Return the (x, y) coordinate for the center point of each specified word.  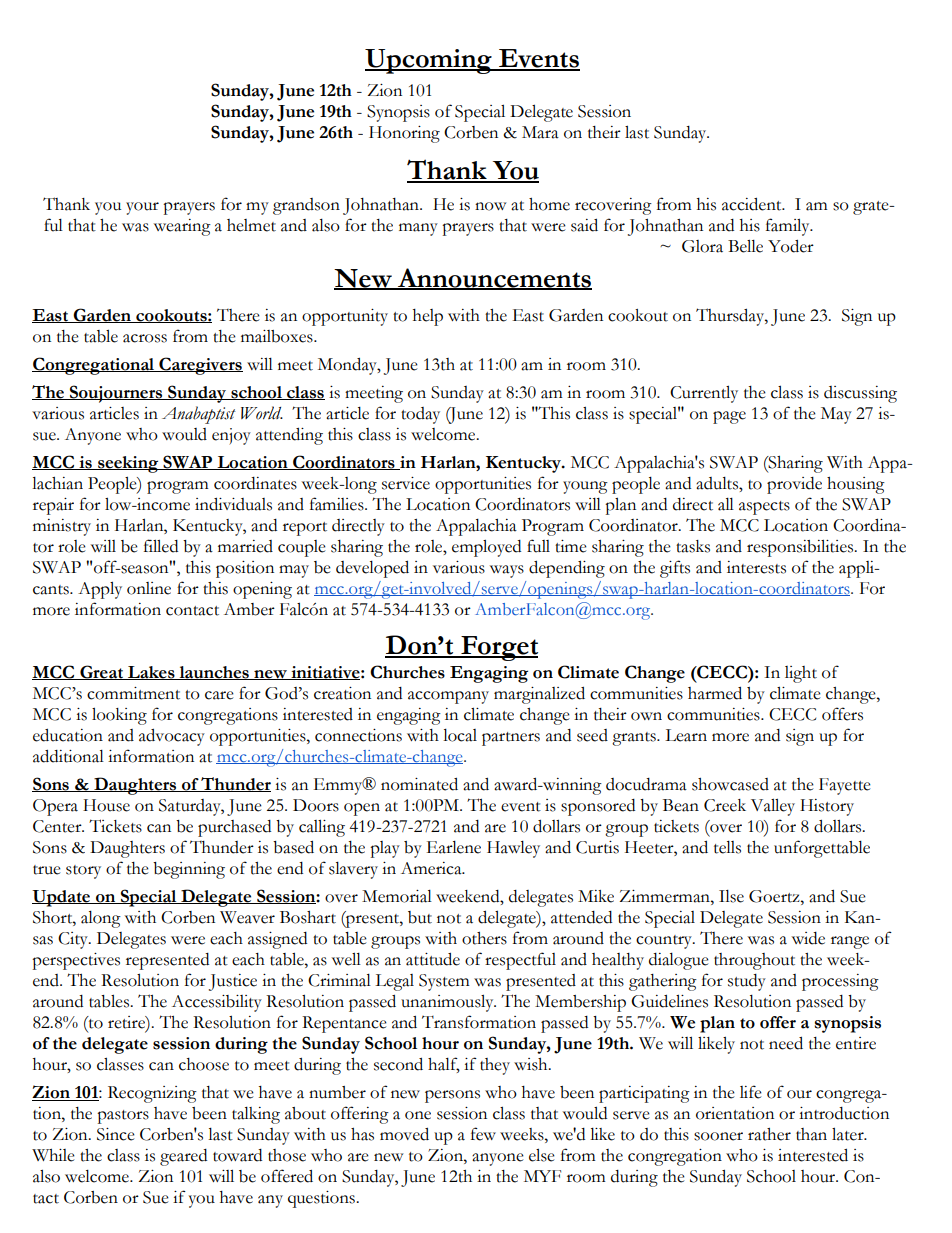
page (729, 417)
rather (769, 1134)
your (142, 208)
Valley (773, 807)
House (106, 805)
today (420, 415)
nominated (419, 784)
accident (753, 204)
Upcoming (429, 61)
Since (116, 1134)
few (483, 1134)
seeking (128, 464)
